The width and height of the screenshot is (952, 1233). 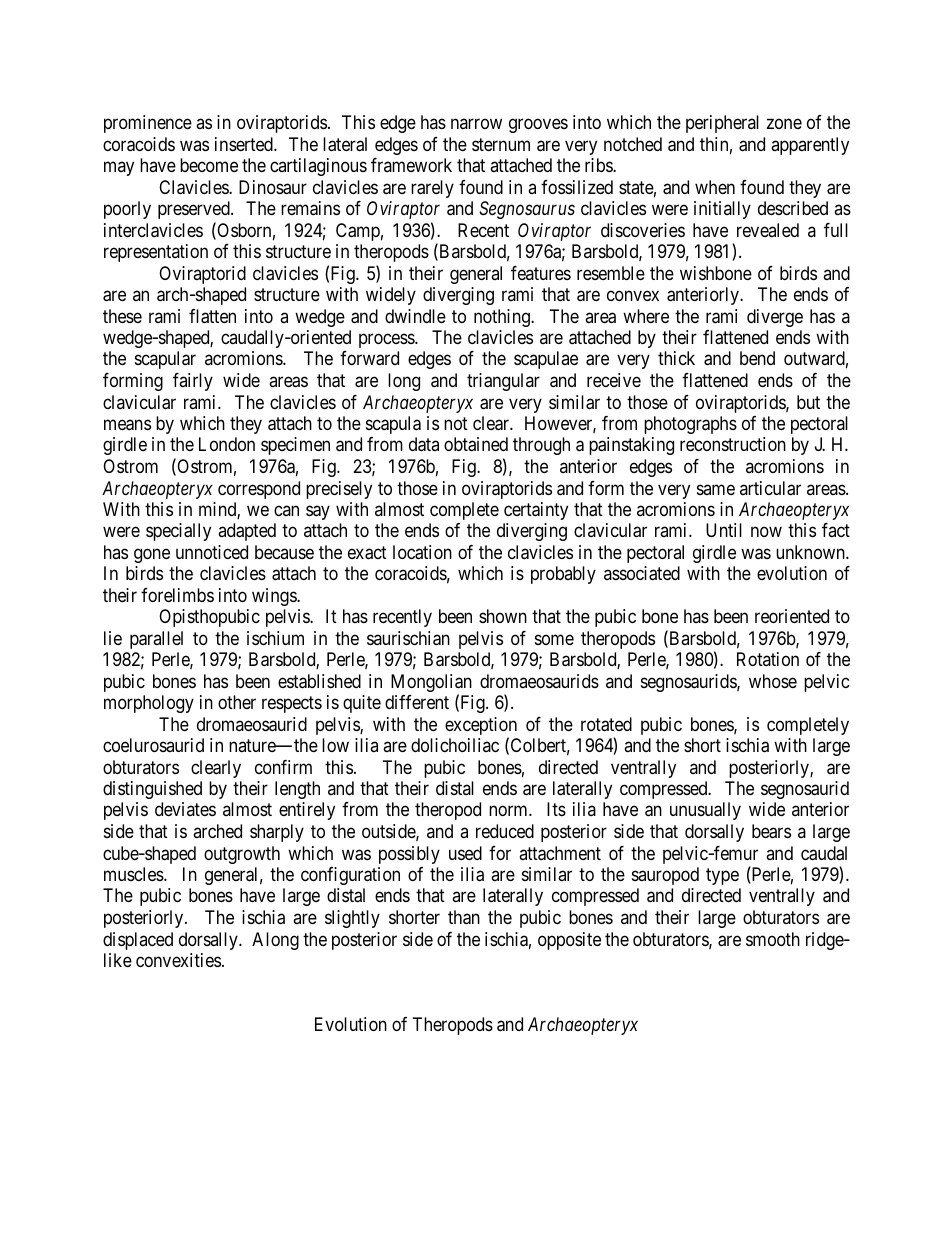 I want to click on specially, so click(x=178, y=532).
